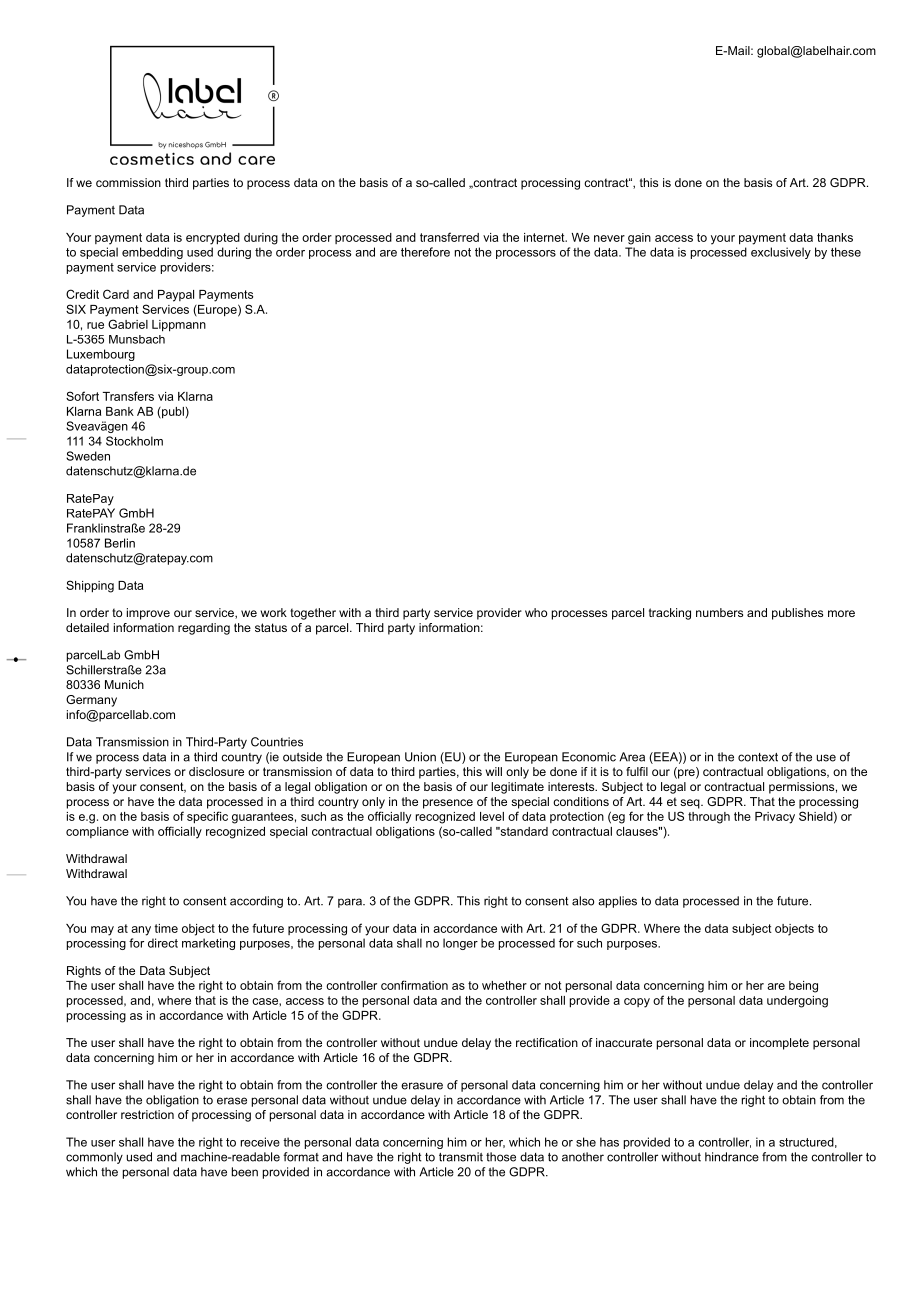 The image size is (924, 1308). Describe the element at coordinates (449, 237) in the page. I see `transferred` at that location.
